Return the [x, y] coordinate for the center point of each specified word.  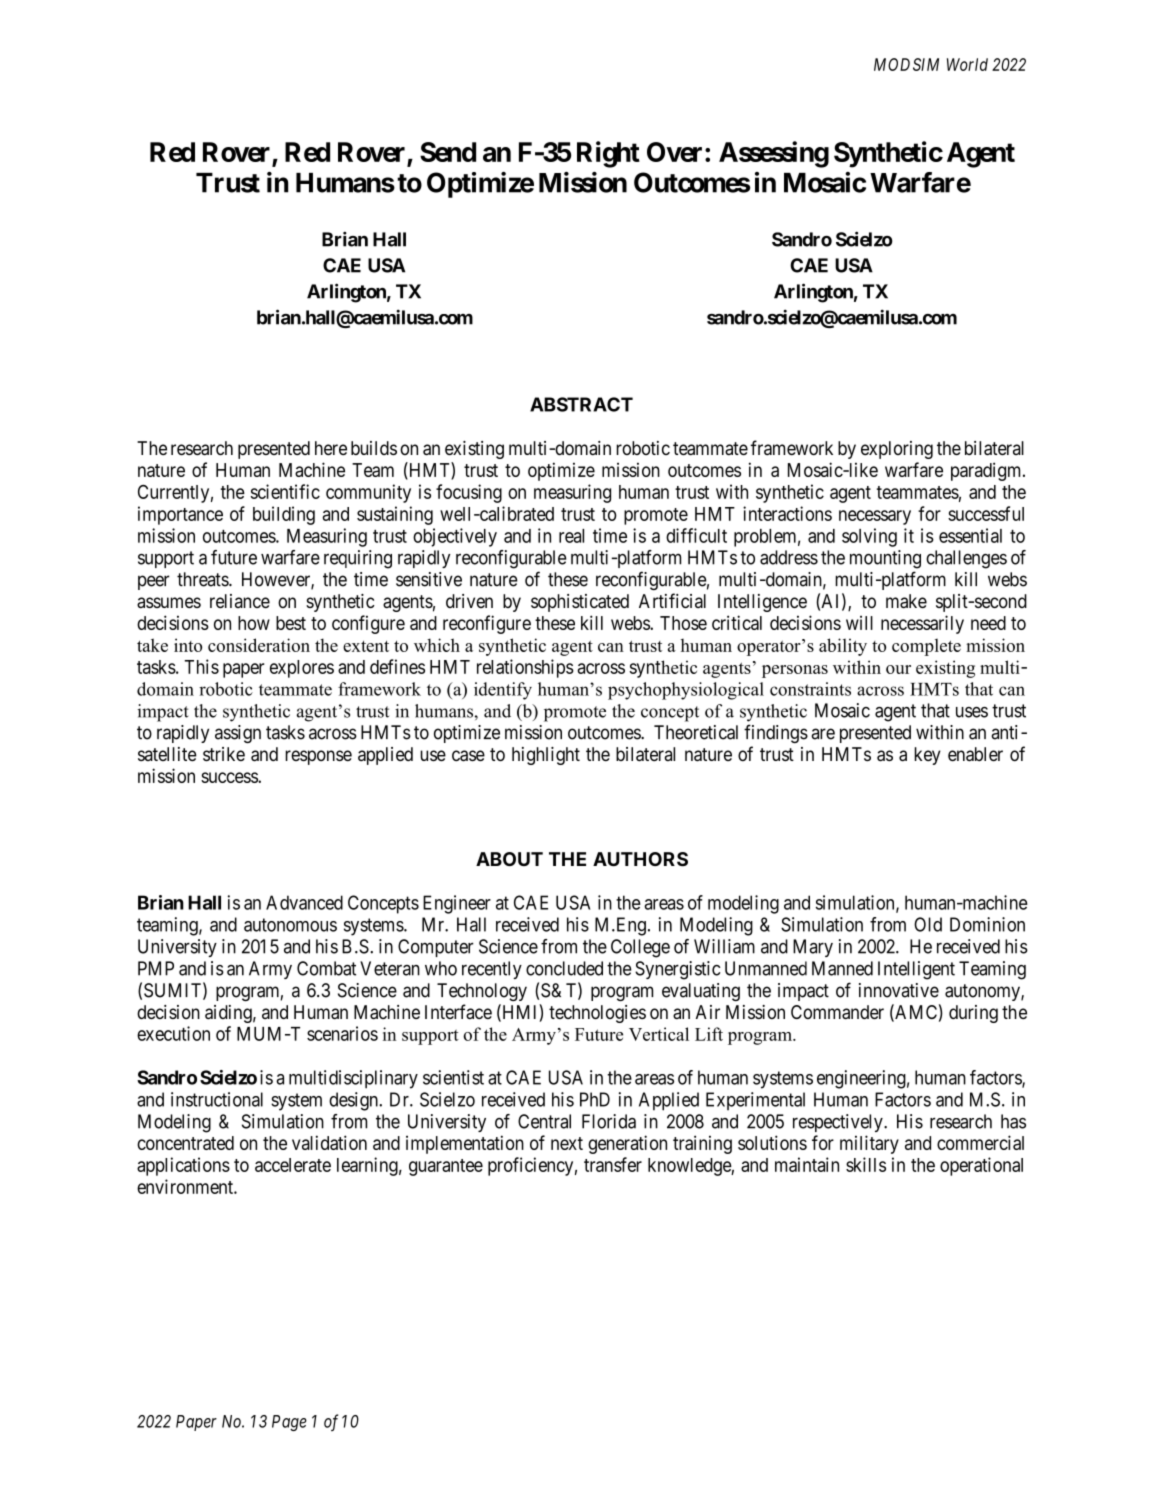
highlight [546, 756]
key [927, 756]
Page [289, 1423]
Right [608, 154]
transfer [613, 1164]
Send [448, 152]
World [967, 64]
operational [981, 1166]
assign [238, 734]
